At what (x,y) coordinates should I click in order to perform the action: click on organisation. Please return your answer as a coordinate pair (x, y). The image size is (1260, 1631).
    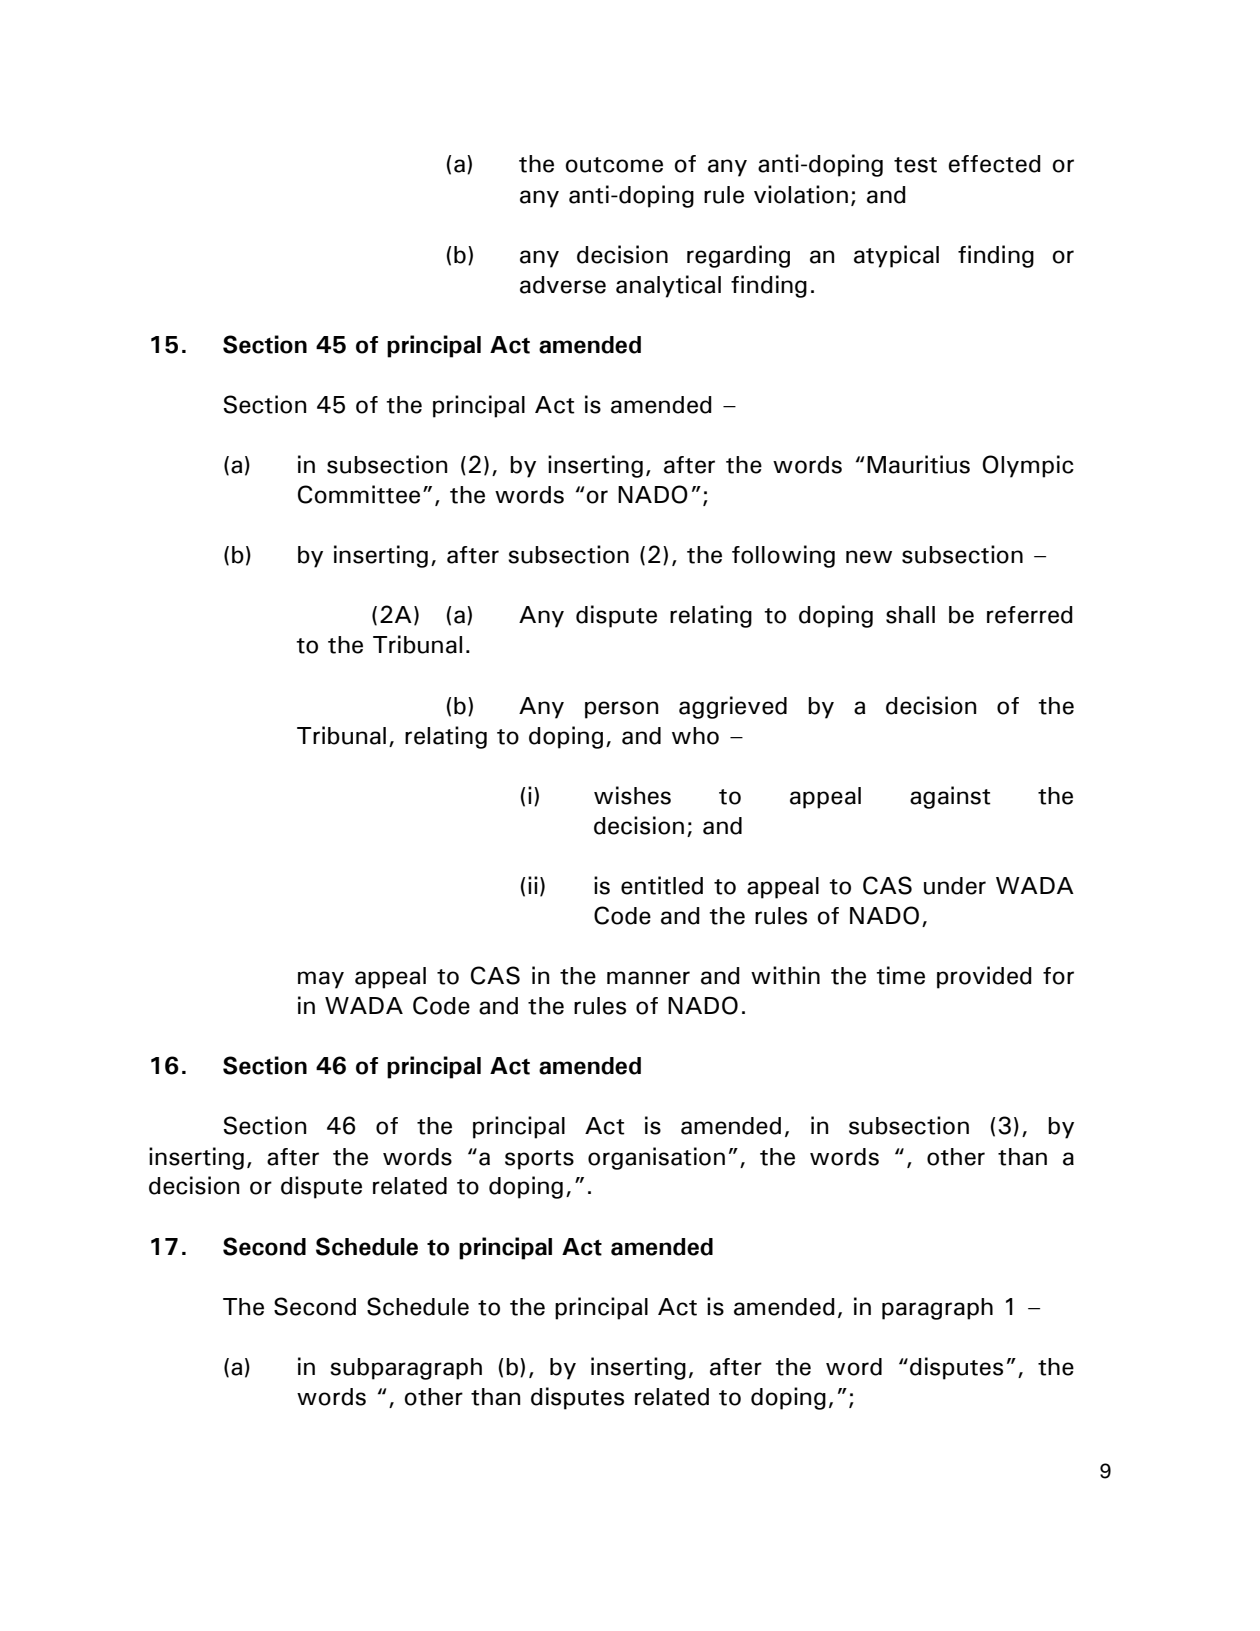
    Looking at the image, I should click on (656, 1158).
